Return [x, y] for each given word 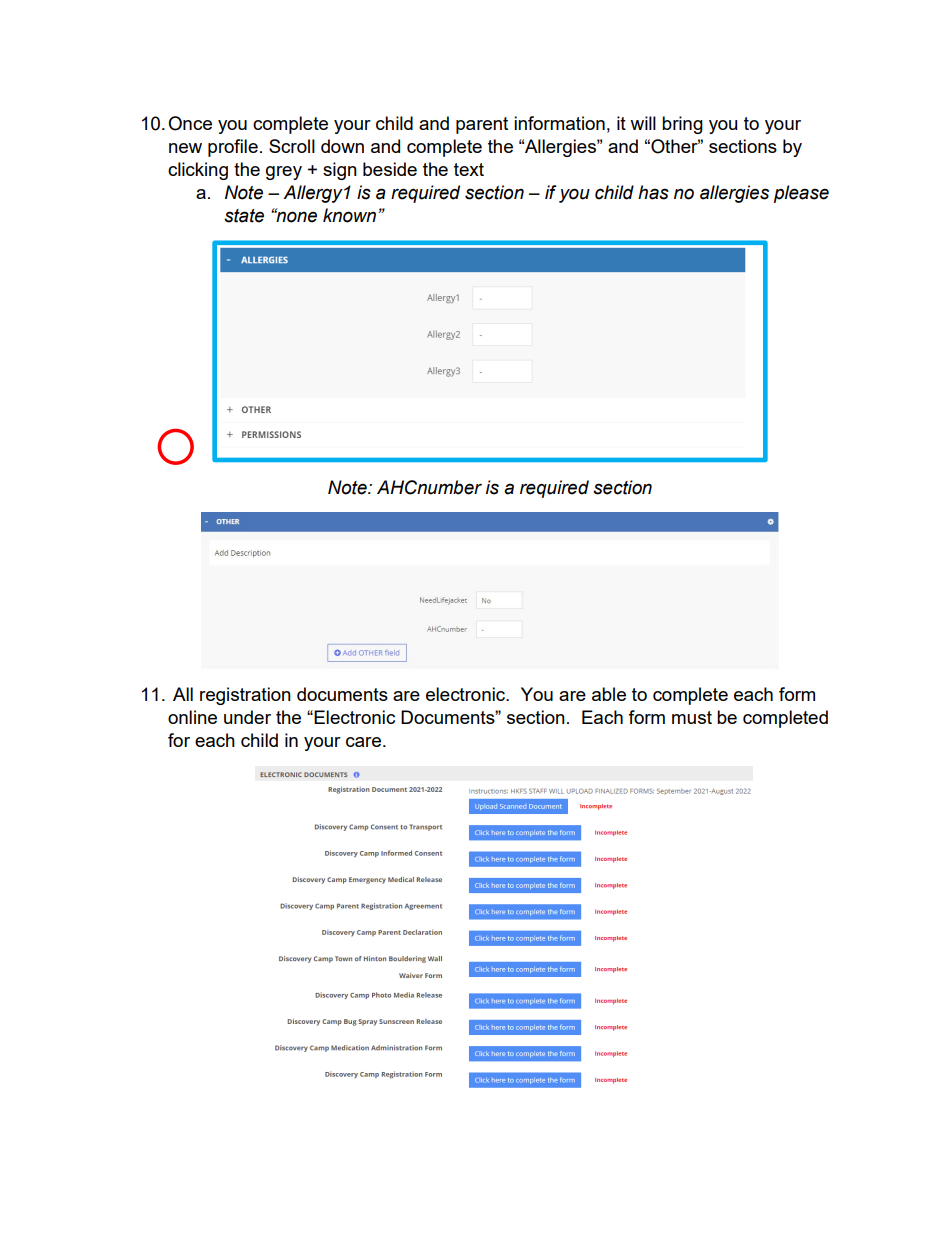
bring [682, 125]
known [351, 215]
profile [233, 148]
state [244, 216]
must [692, 717]
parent [482, 125]
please [801, 194]
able [609, 694]
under [247, 717]
